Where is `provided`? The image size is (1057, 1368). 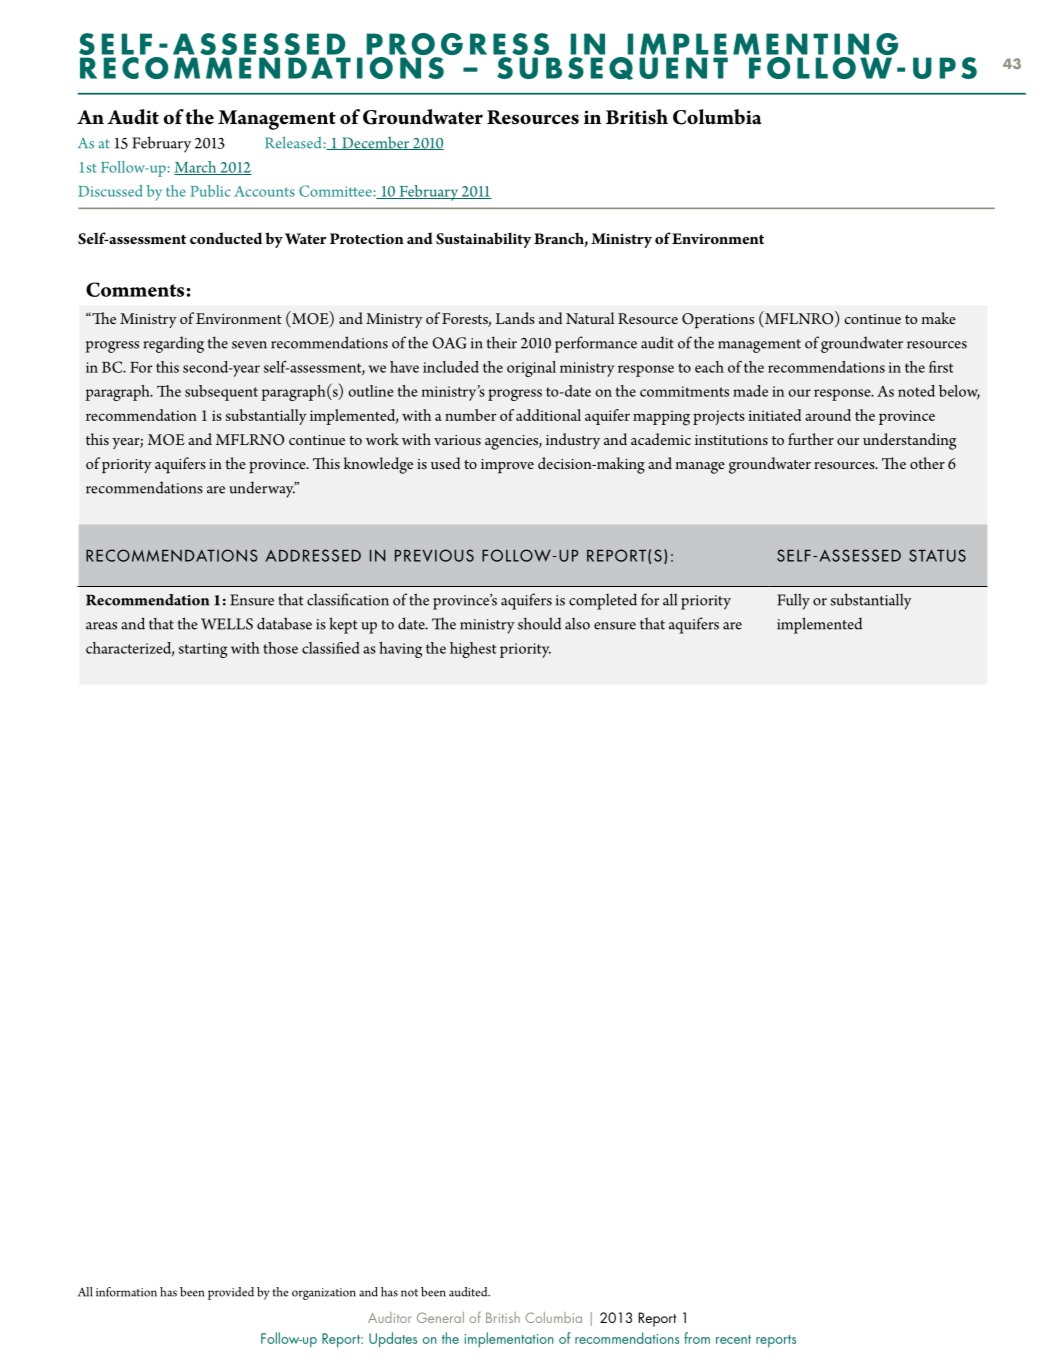
provided is located at coordinates (231, 1293).
